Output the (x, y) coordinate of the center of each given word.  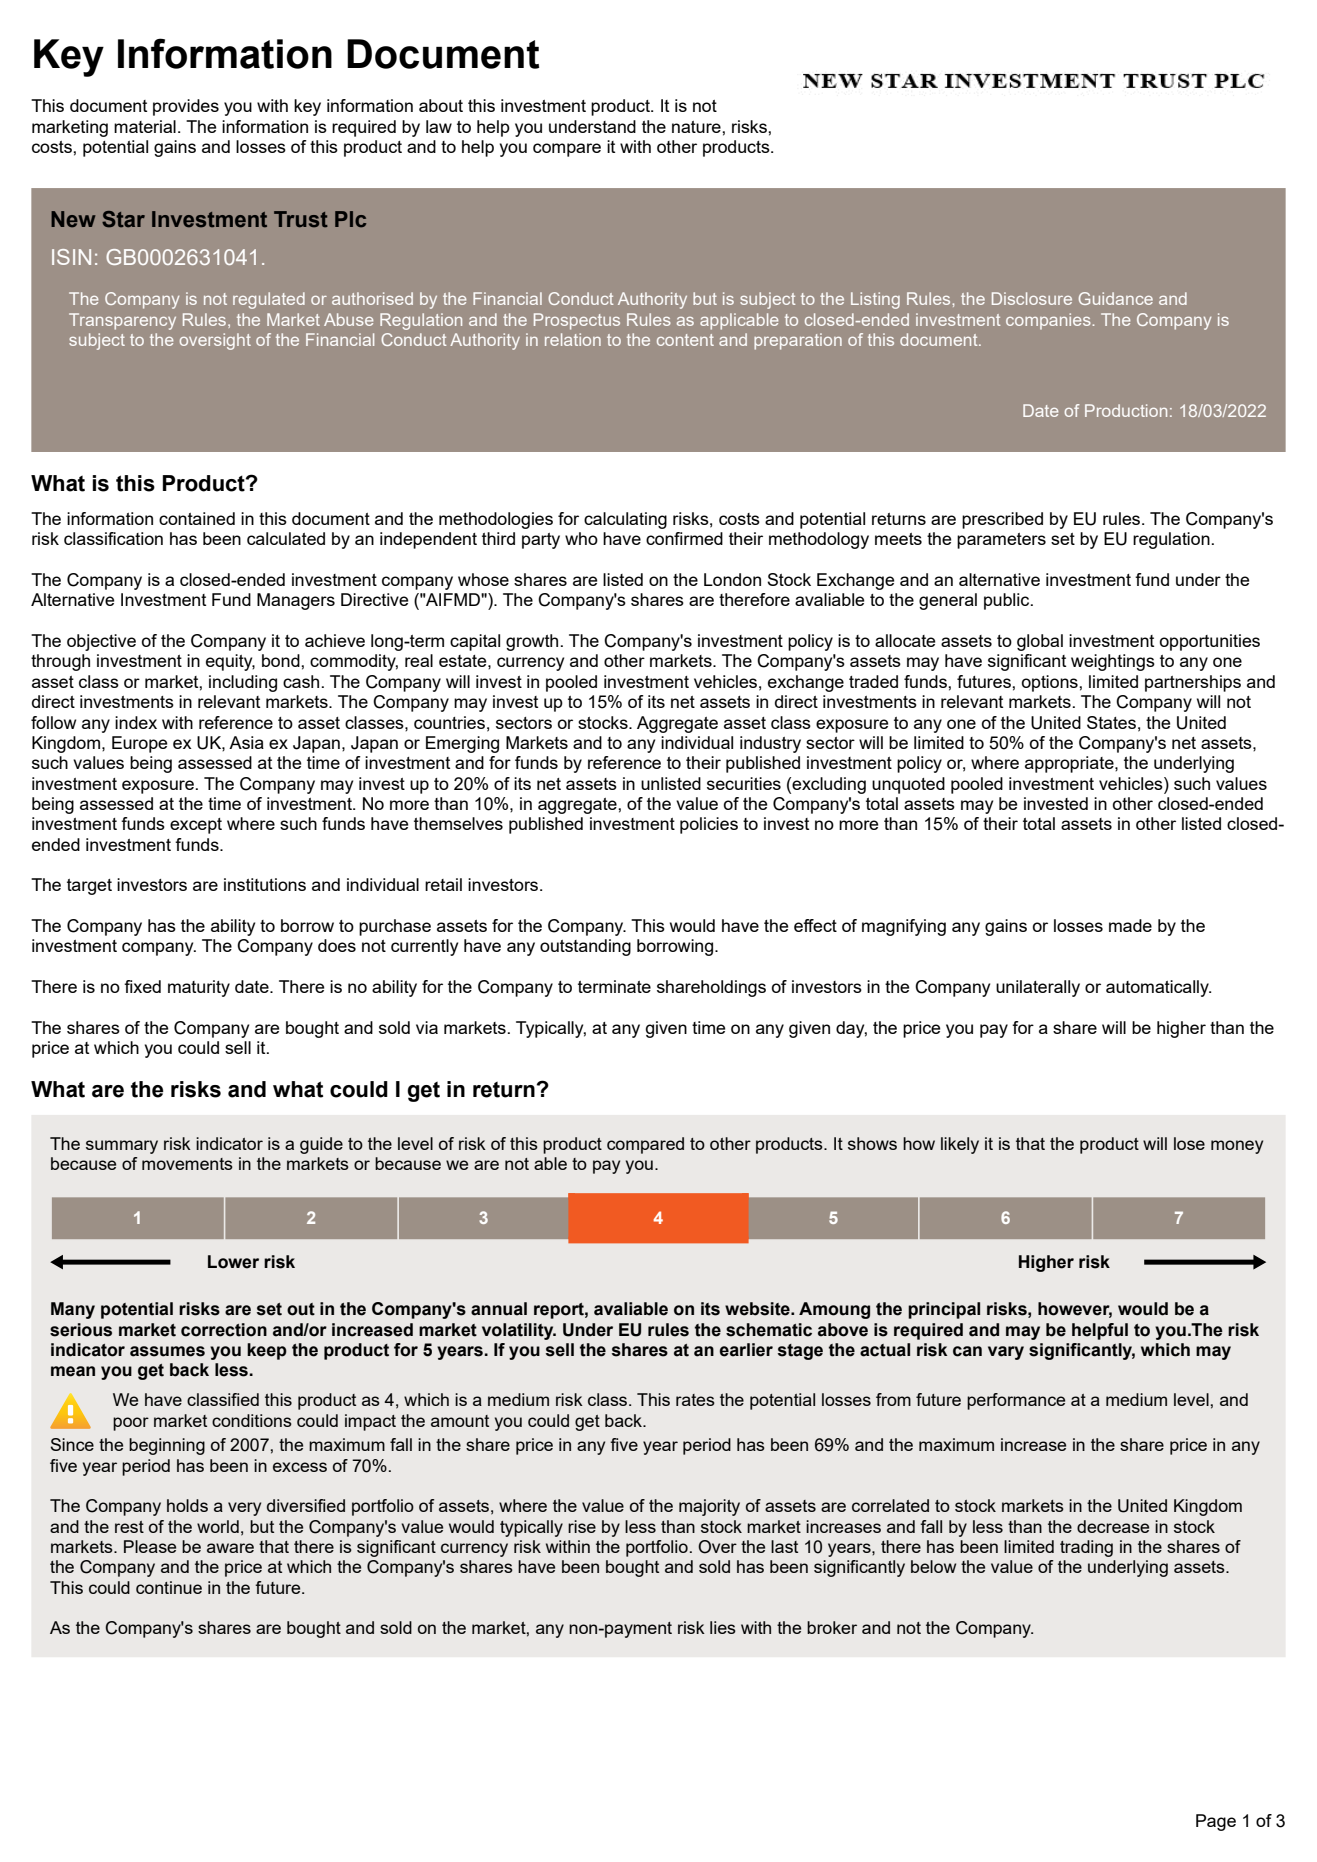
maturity (199, 988)
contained (197, 518)
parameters (1001, 541)
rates (695, 1400)
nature (697, 127)
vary (1006, 1353)
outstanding (585, 947)
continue (169, 1587)
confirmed (684, 538)
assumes (167, 1351)
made (1130, 925)
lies (723, 1627)
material (145, 126)
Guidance (1116, 298)
